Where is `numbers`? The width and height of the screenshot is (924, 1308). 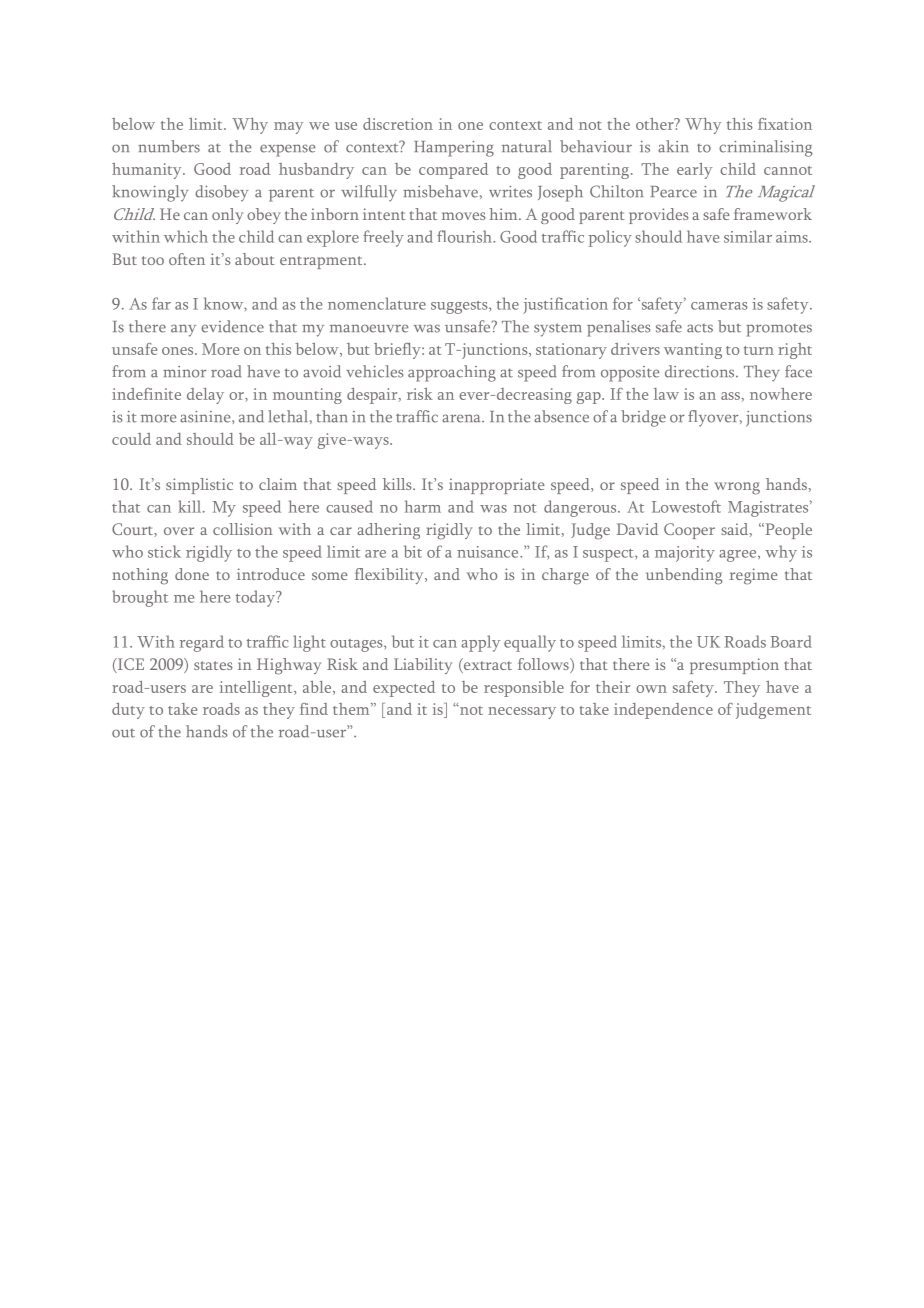
numbers is located at coordinates (169, 146).
